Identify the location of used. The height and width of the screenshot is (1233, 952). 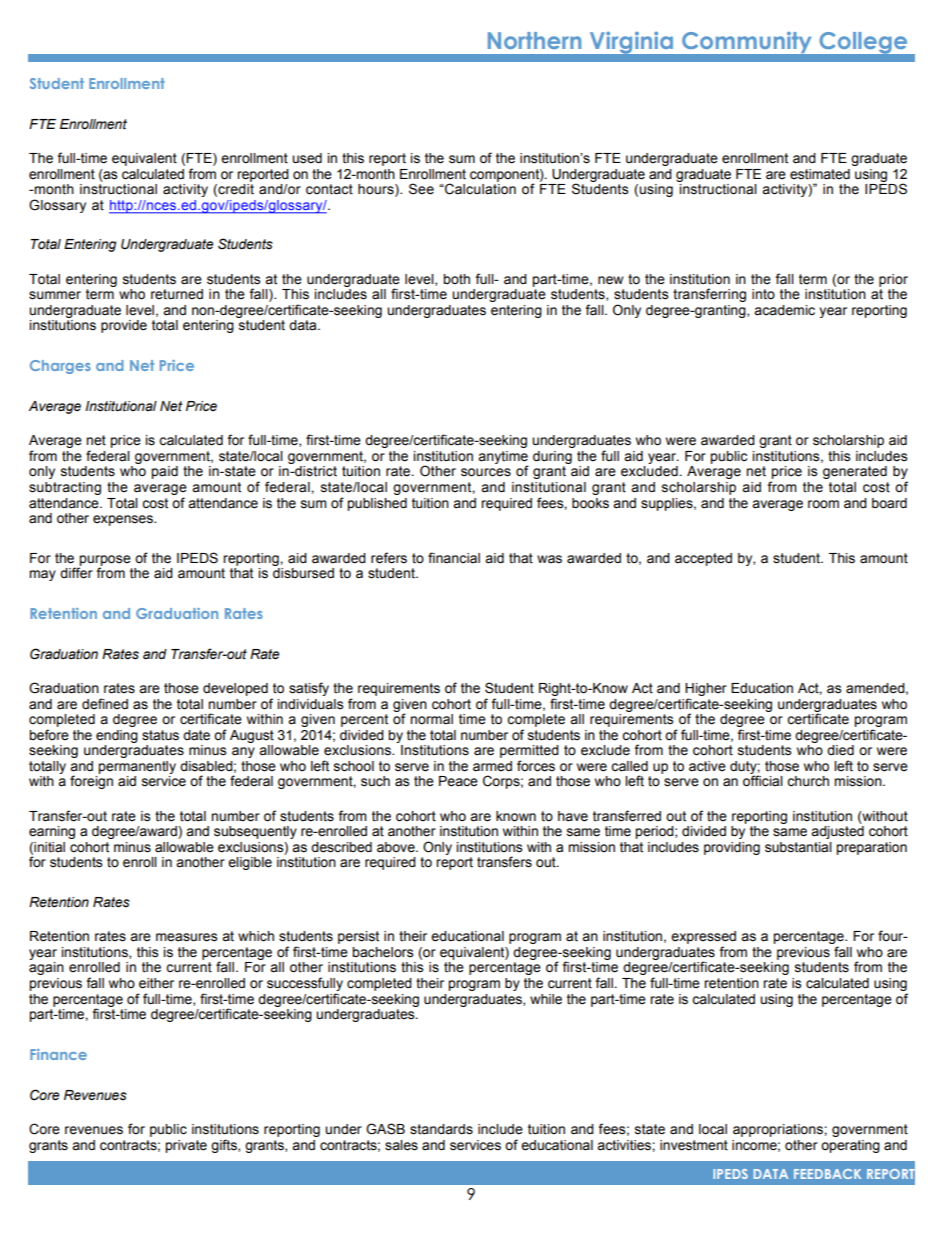
(307, 158).
